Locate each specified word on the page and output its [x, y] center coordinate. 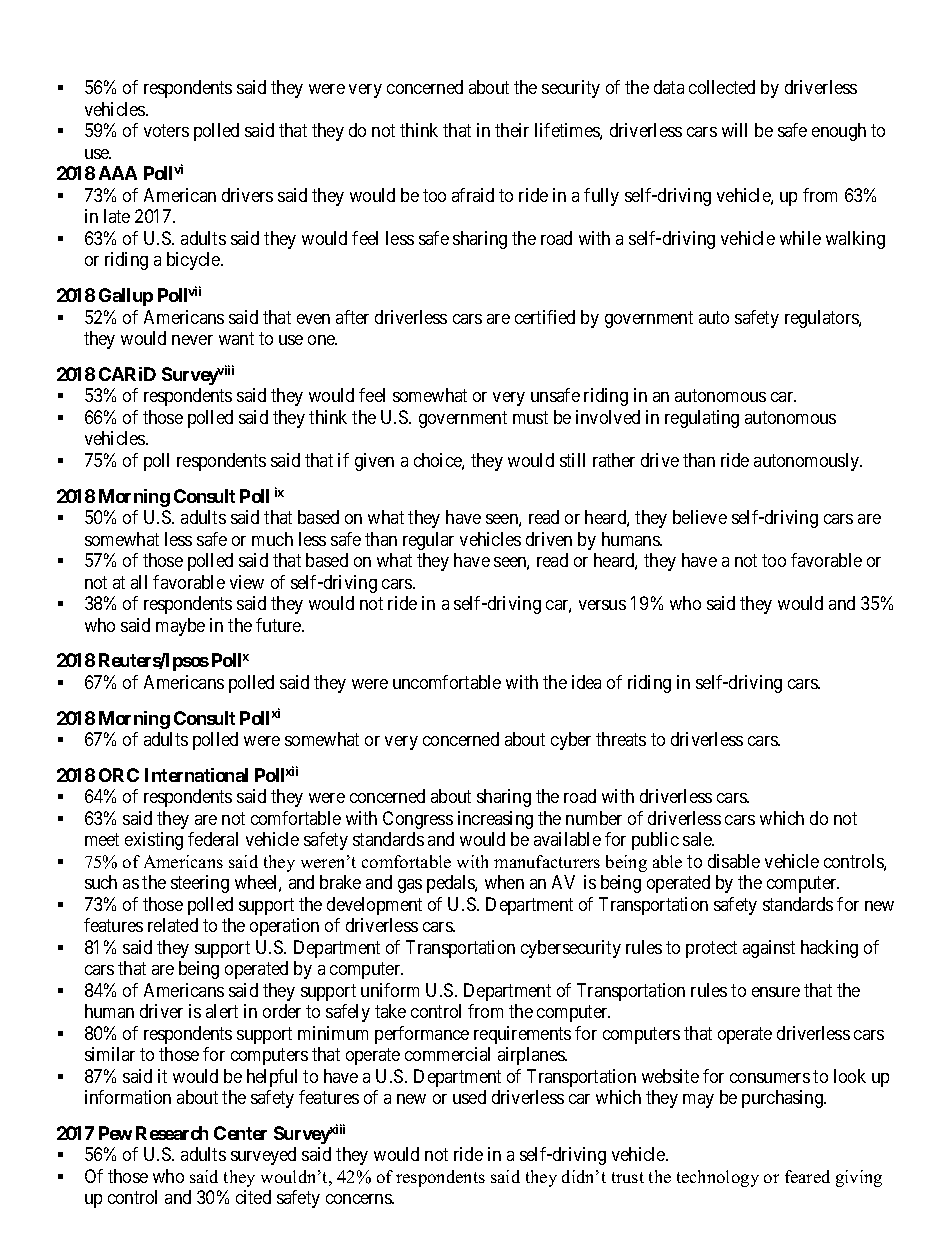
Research [172, 1133]
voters [166, 131]
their [512, 130]
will [734, 130]
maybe [180, 627]
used [469, 1097]
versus [602, 605]
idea [586, 682]
